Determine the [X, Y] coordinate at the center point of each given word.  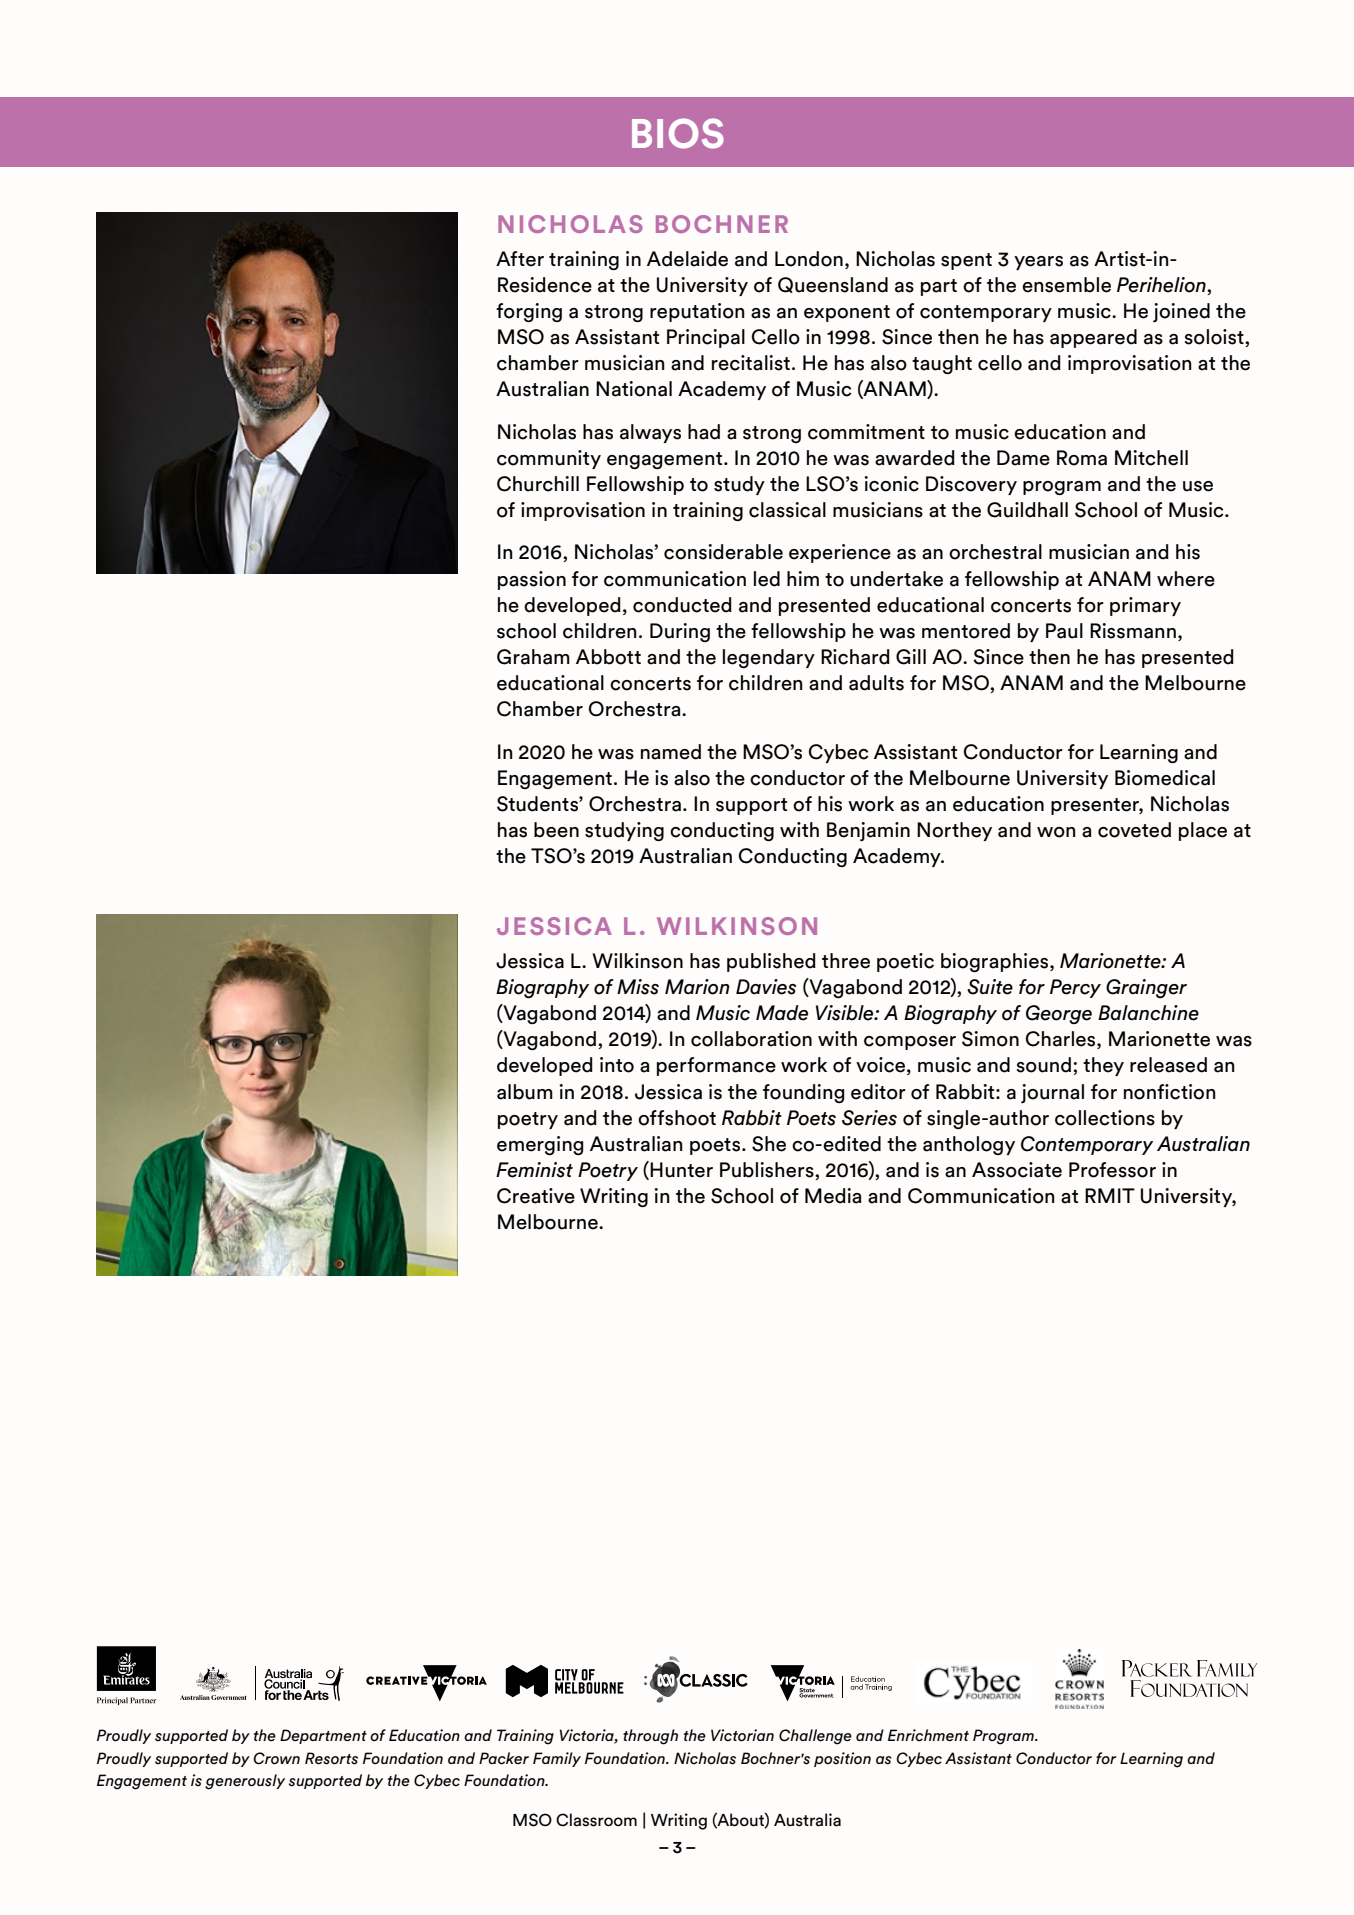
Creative [536, 1196]
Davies [766, 987]
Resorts [331, 1758]
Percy [1075, 988]
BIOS [678, 133]
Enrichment [928, 1735]
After [520, 259]
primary [1145, 606]
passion [532, 580]
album [525, 1092]
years [1038, 263]
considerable [723, 552]
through [650, 1737]
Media [833, 1196]
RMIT [1110, 1195]
